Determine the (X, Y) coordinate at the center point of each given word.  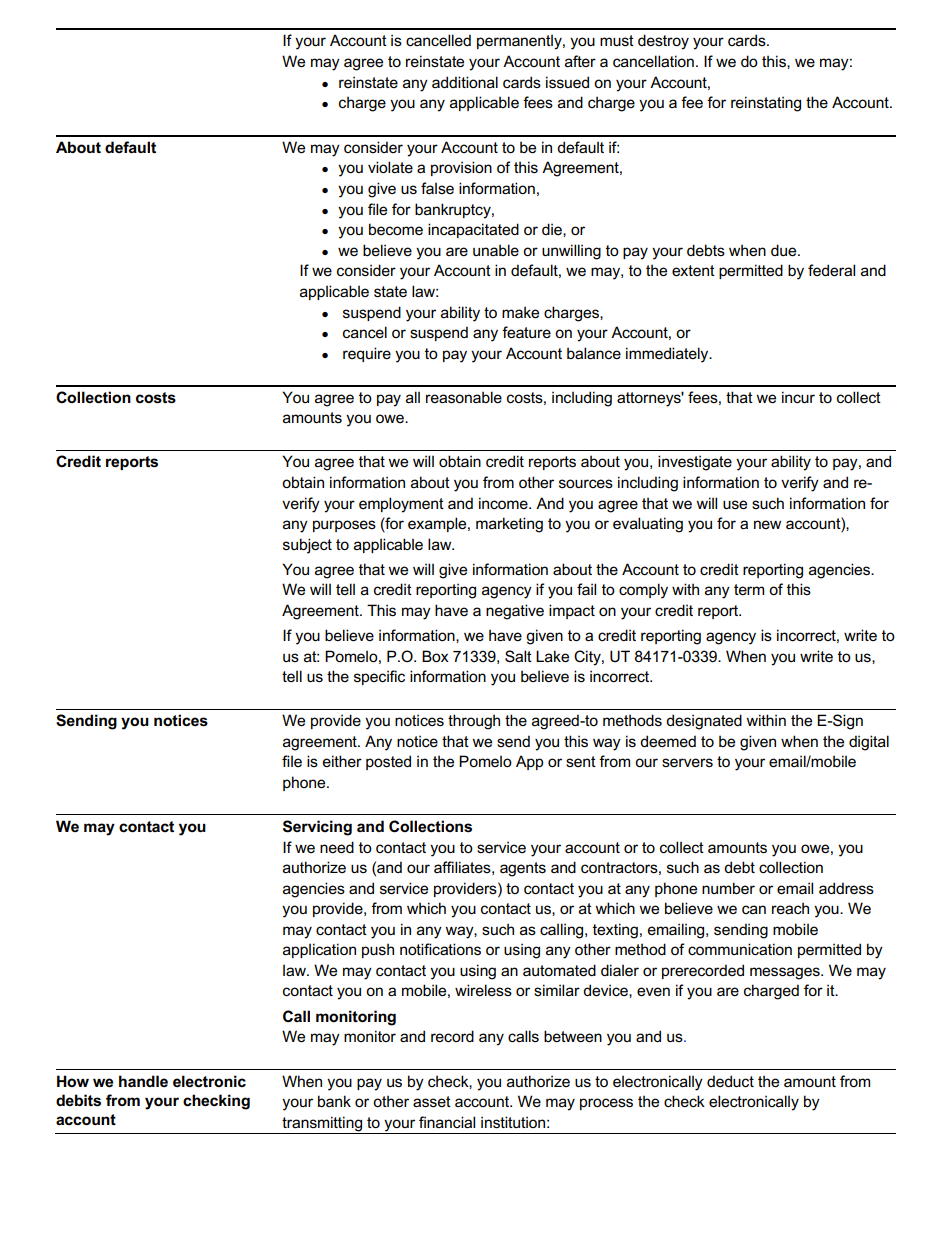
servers (687, 762)
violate (390, 167)
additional (465, 82)
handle (143, 1081)
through (474, 722)
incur (798, 397)
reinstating (766, 104)
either (342, 761)
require (367, 354)
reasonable (464, 397)
